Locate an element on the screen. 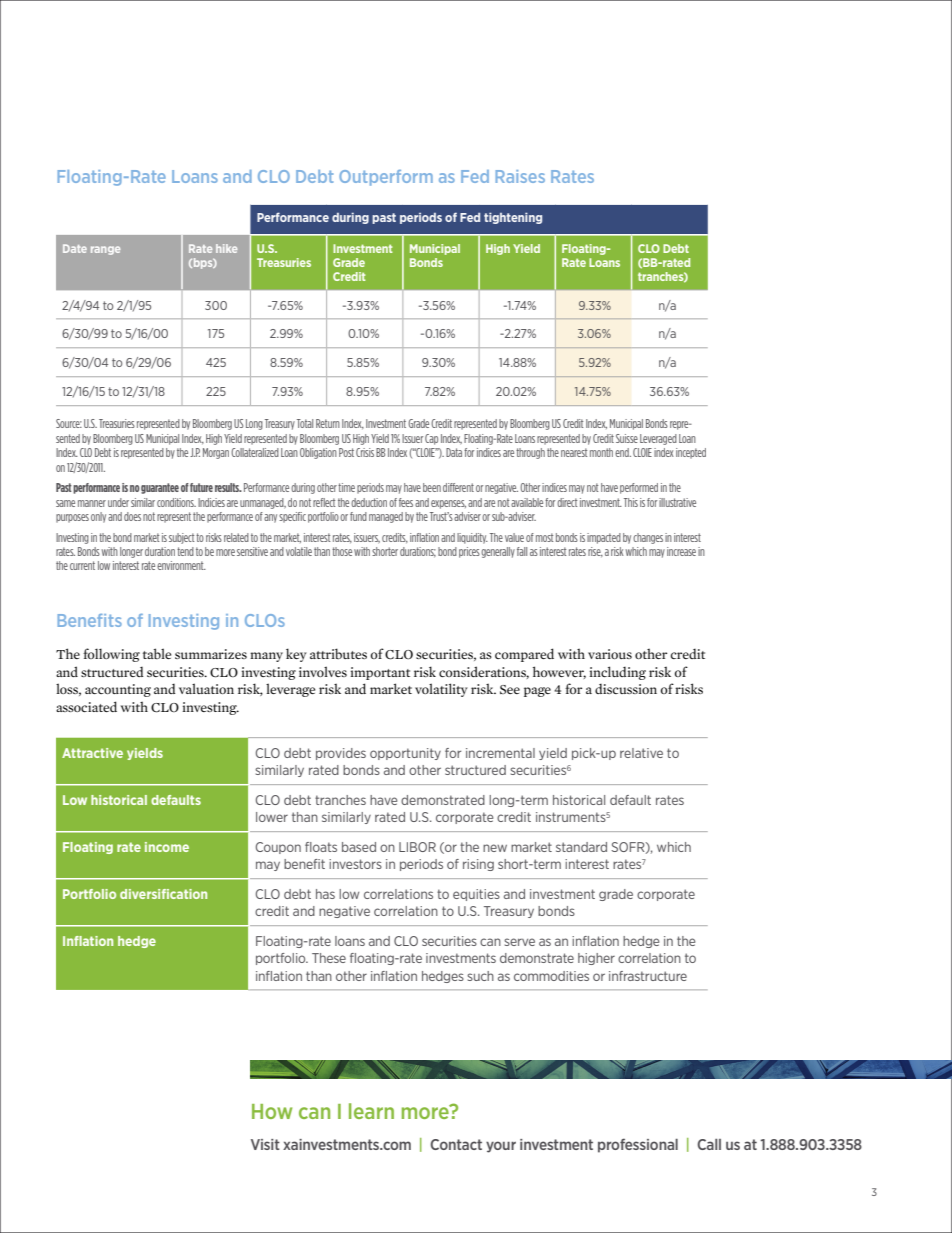 The height and width of the screenshot is (1233, 952). Visit is located at coordinates (265, 1144).
